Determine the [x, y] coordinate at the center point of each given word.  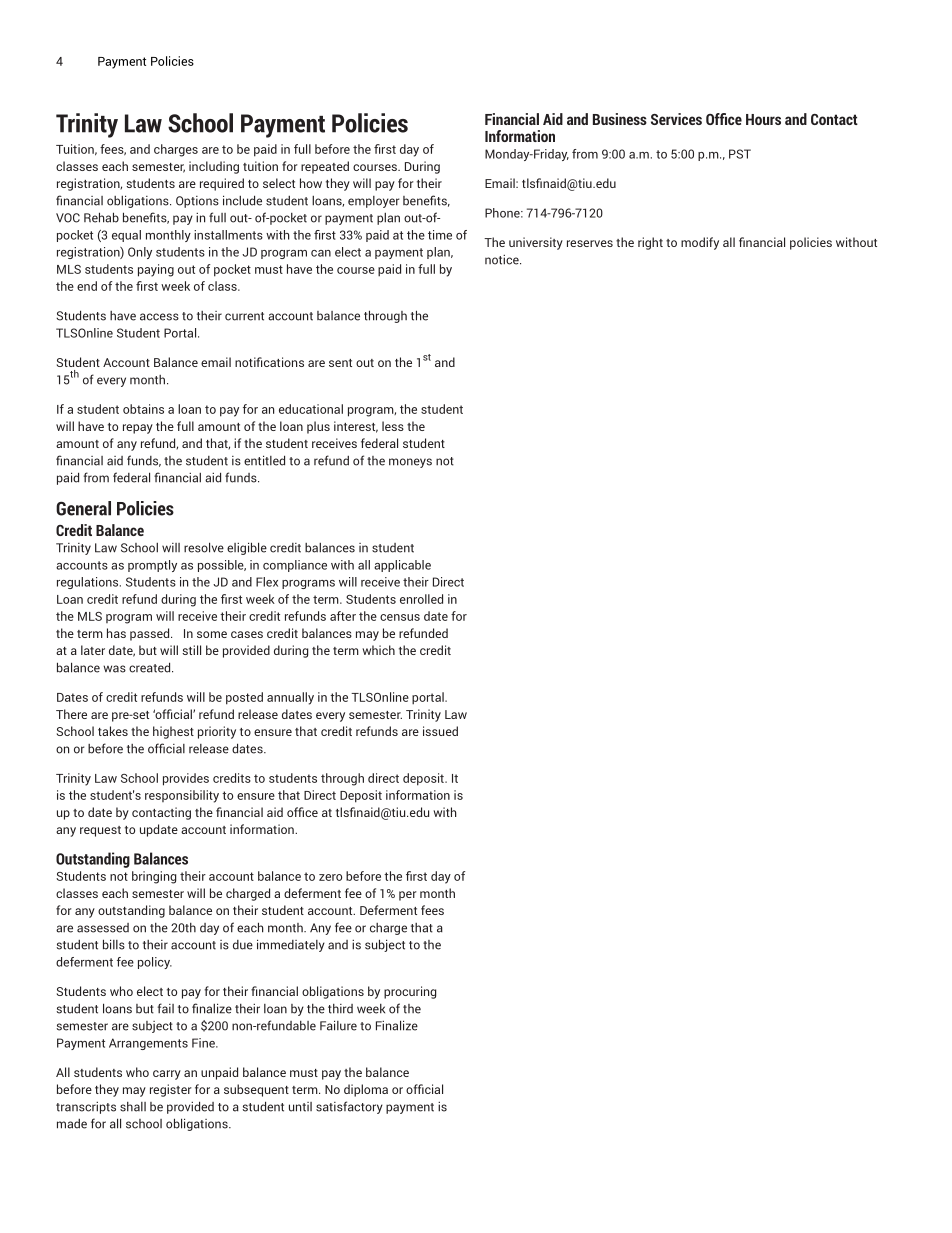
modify [700, 243]
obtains [143, 409]
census [400, 617]
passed [151, 634]
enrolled [421, 599]
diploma [366, 1090]
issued [440, 731]
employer [373, 202]
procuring [410, 992]
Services [676, 119]
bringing [154, 877]
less [393, 426]
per [408, 896]
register [171, 1090]
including [214, 167]
